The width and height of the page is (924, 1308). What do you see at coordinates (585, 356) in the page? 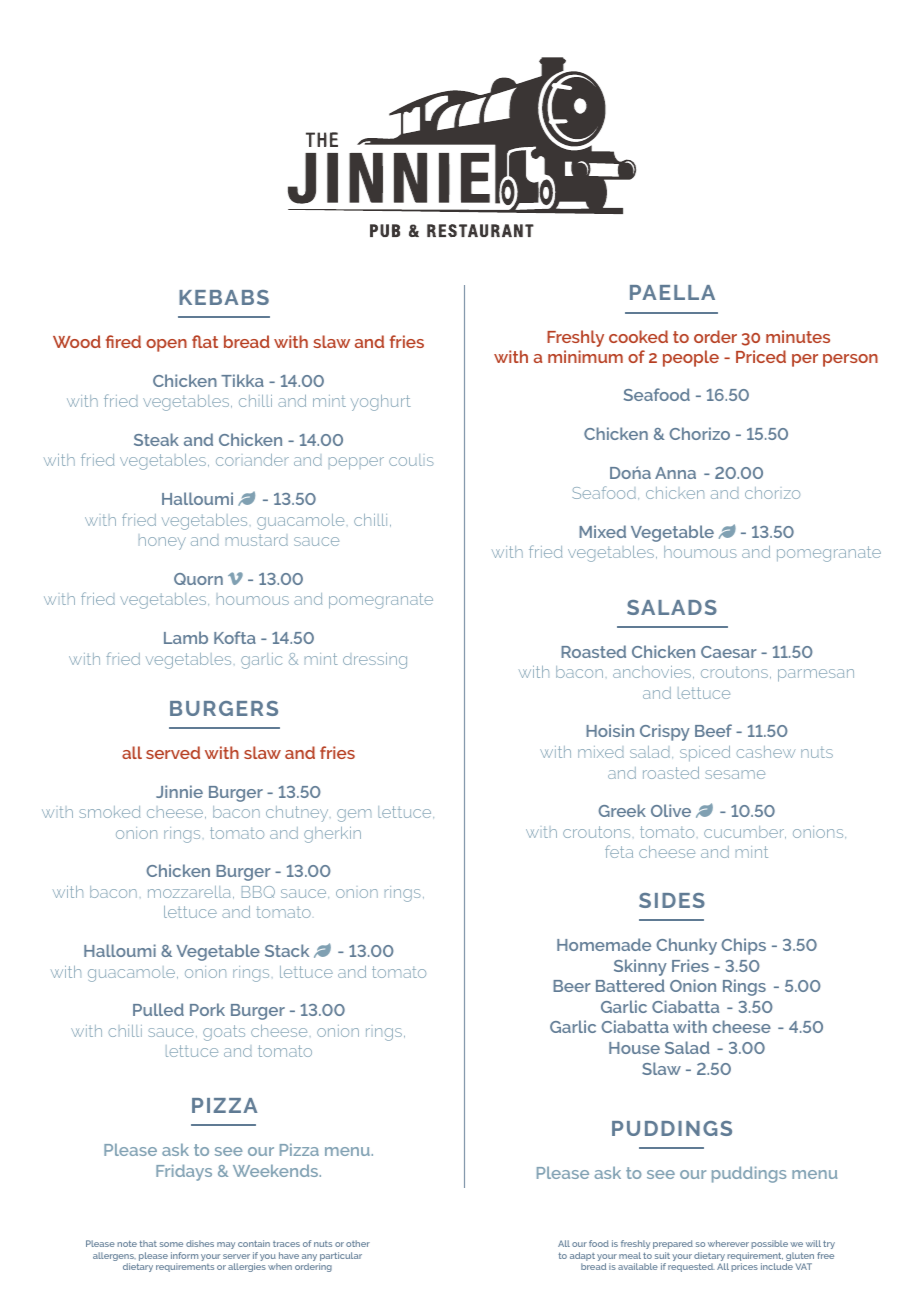
I see `minimum` at bounding box center [585, 356].
